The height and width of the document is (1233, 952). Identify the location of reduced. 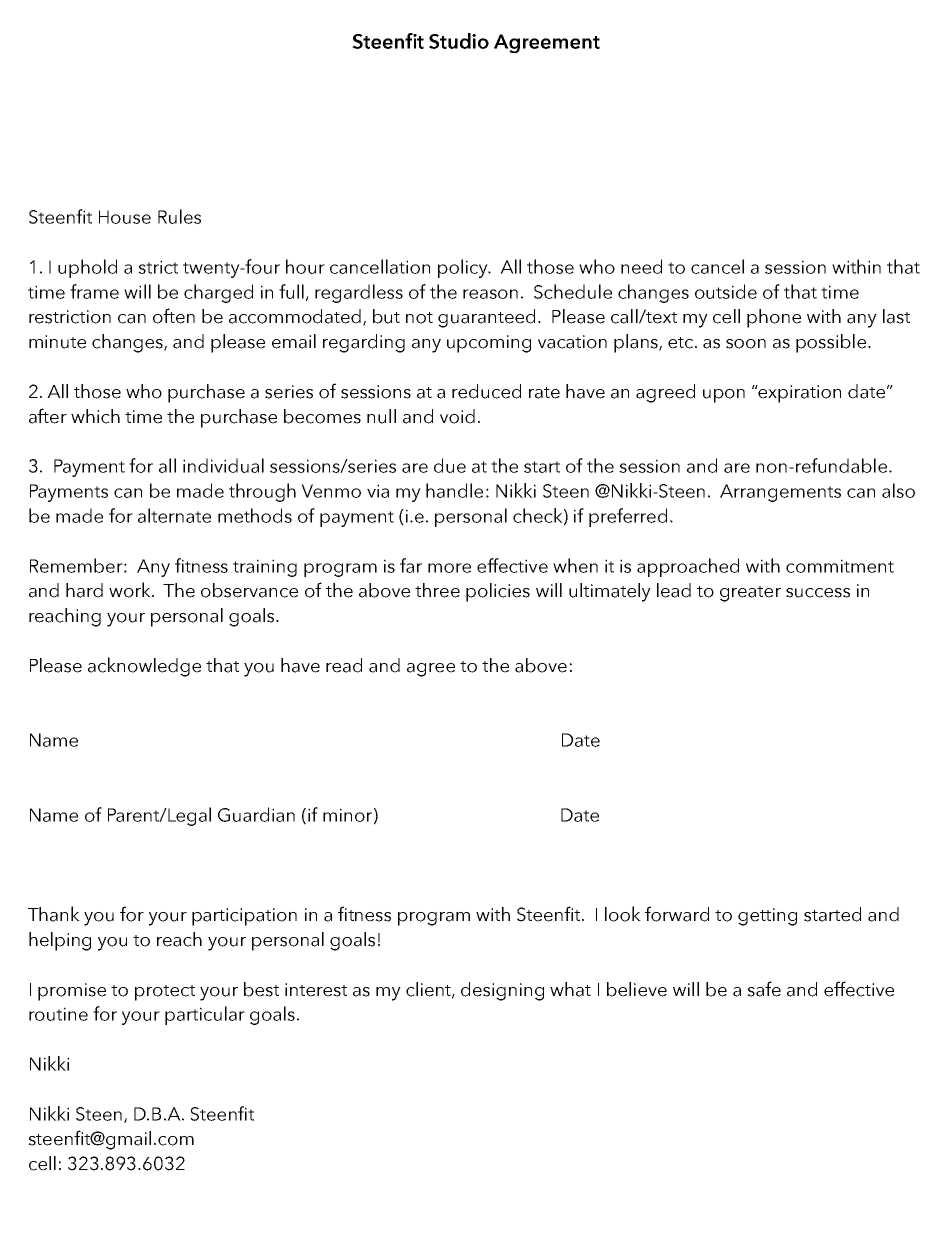
(486, 391).
